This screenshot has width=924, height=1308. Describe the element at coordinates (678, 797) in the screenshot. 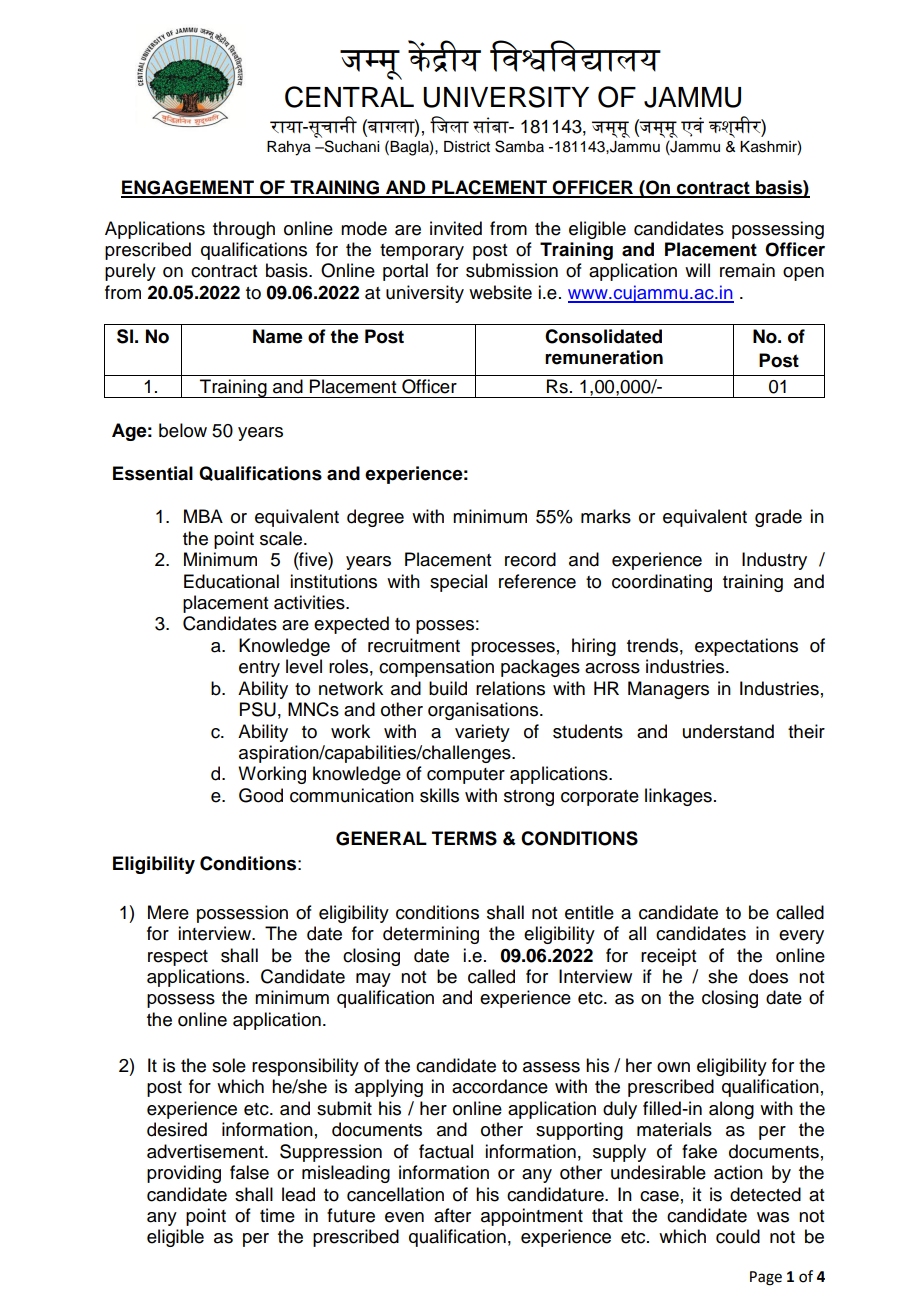

I see `linkages` at that location.
